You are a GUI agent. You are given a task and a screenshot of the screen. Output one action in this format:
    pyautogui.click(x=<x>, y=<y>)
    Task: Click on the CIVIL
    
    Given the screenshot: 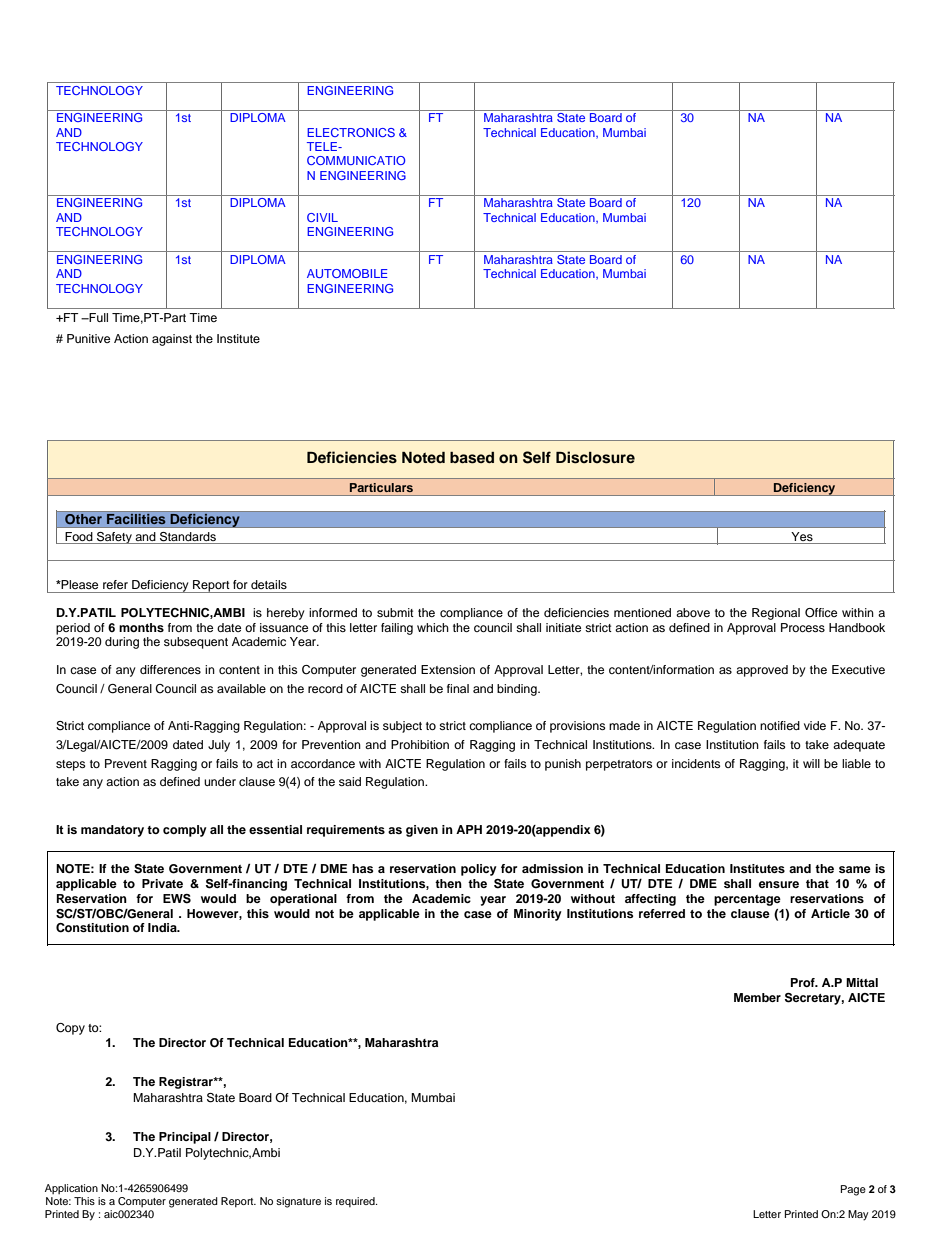 What is the action you would take?
    pyautogui.click(x=322, y=217)
